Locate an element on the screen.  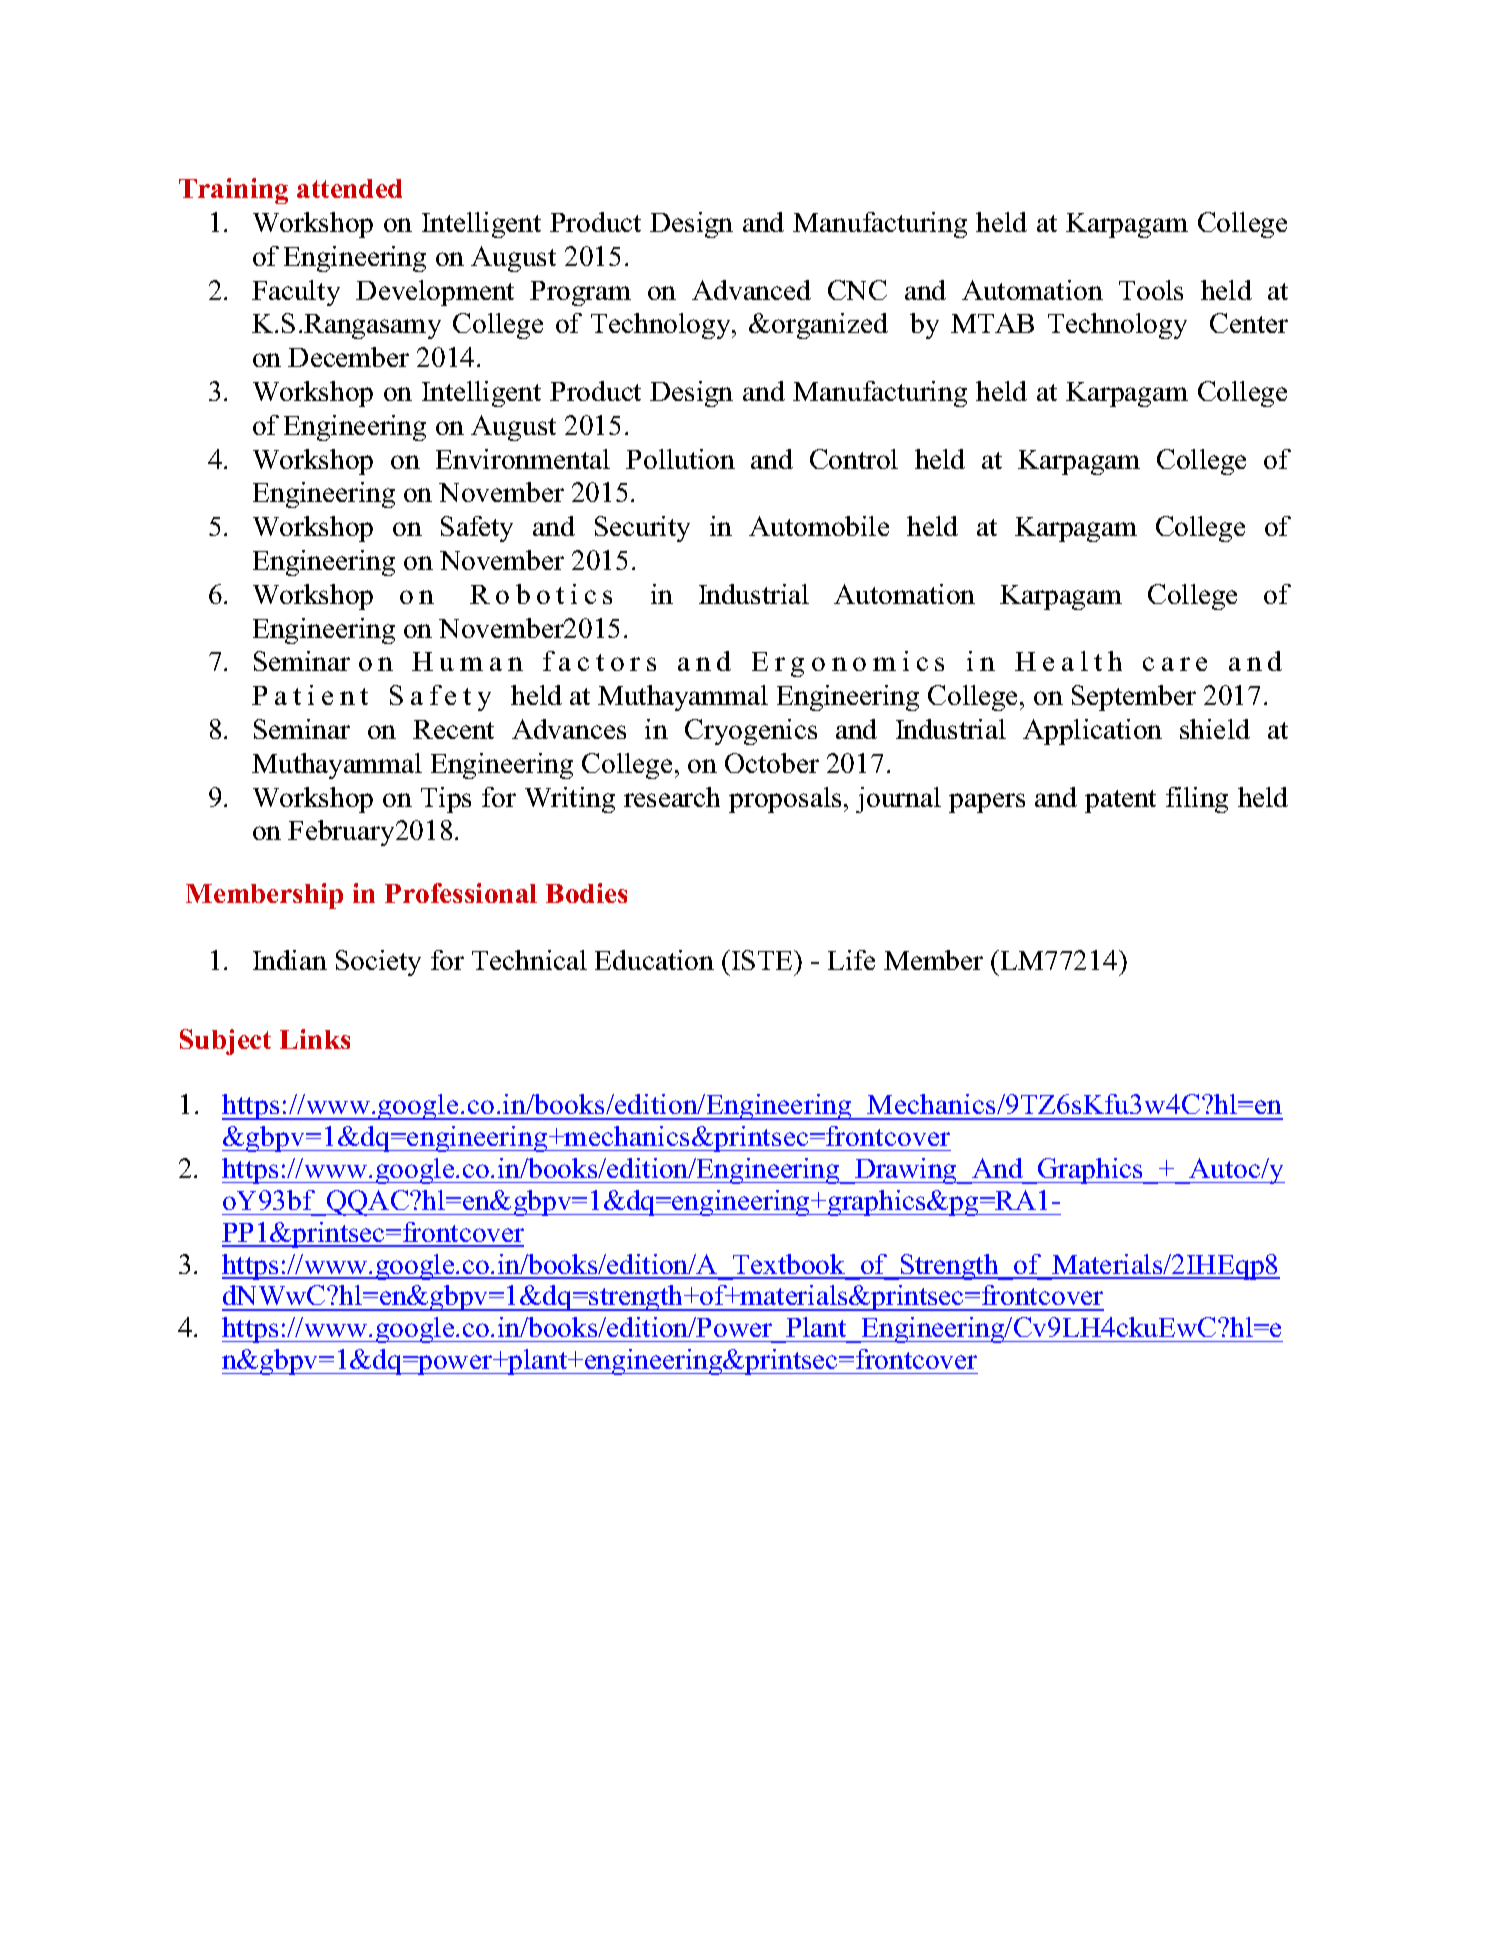
Links is located at coordinates (315, 1039).
